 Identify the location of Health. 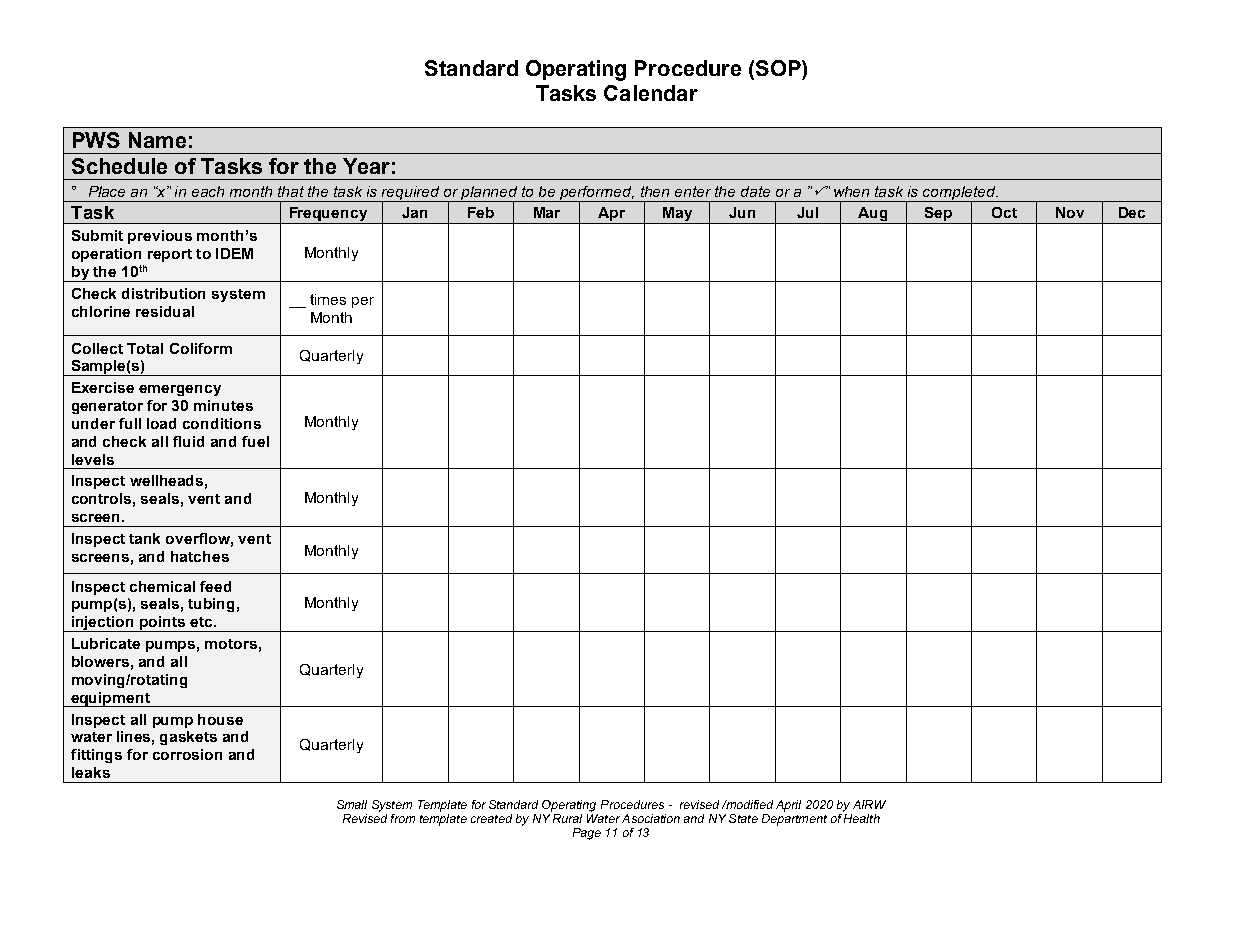
(861, 817).
